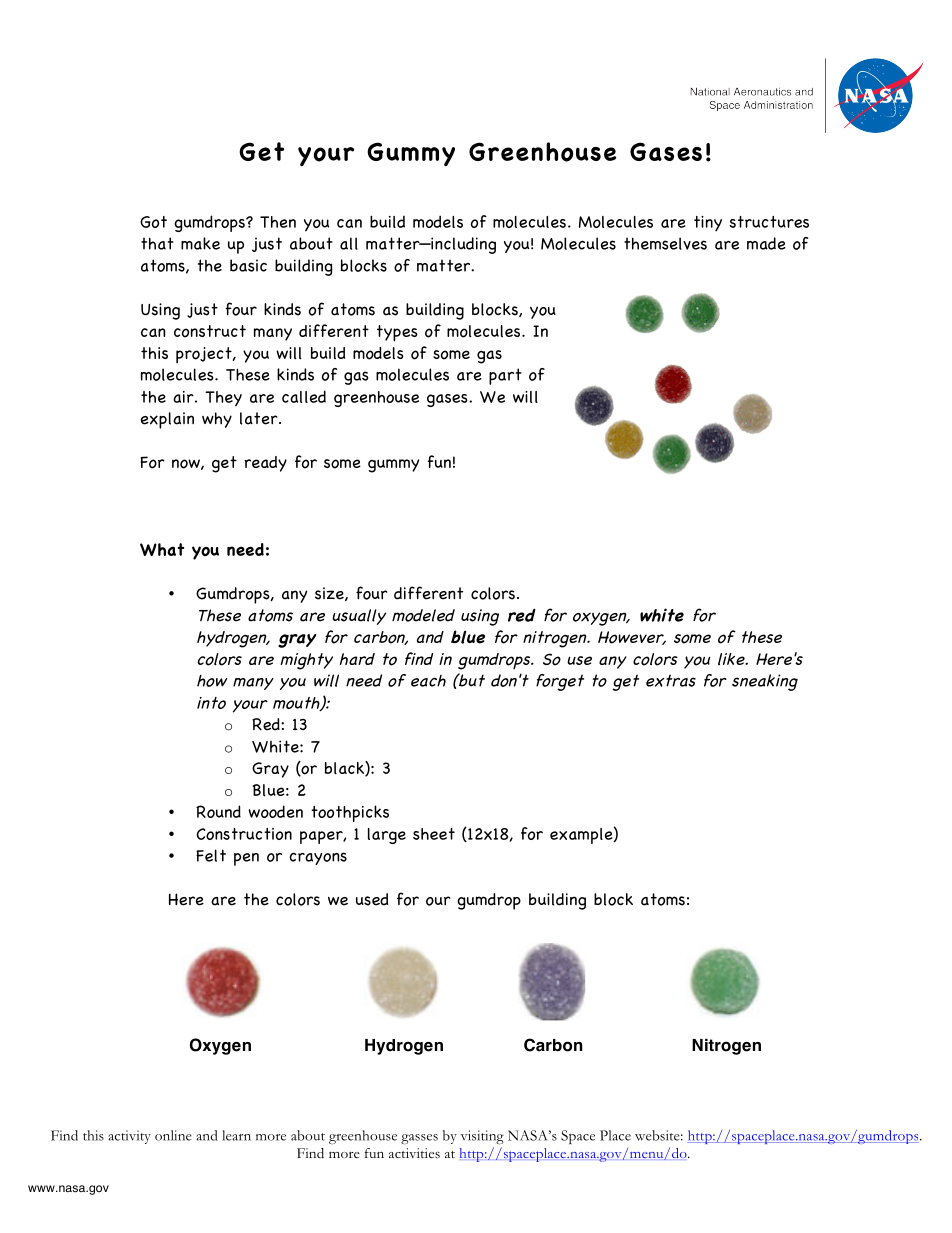 The image size is (952, 1233). I want to click on learn, so click(236, 1135).
